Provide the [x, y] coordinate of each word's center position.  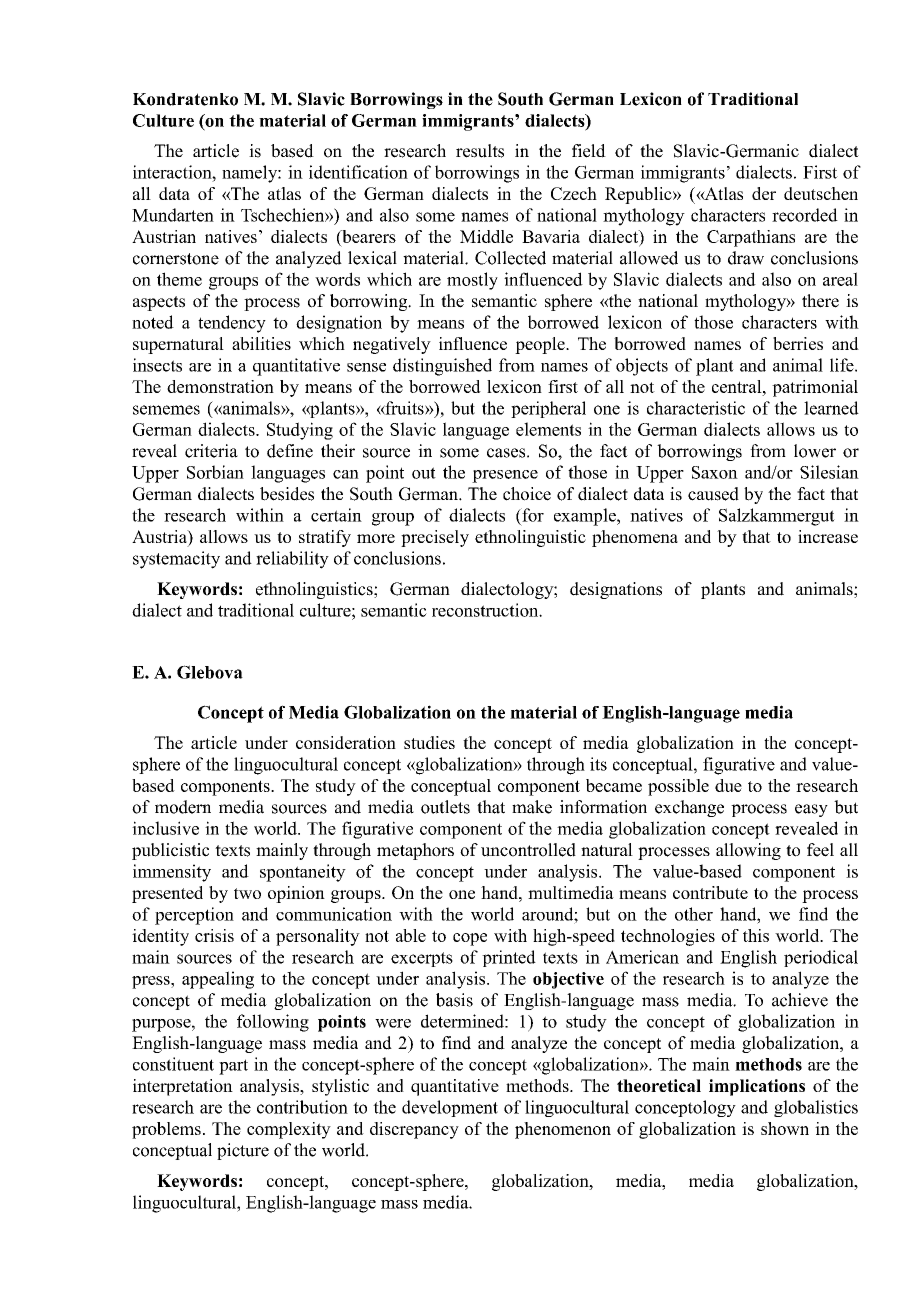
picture [243, 1151]
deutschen [821, 193]
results [480, 151]
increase [828, 536]
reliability [292, 560]
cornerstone [176, 259]
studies [429, 742]
